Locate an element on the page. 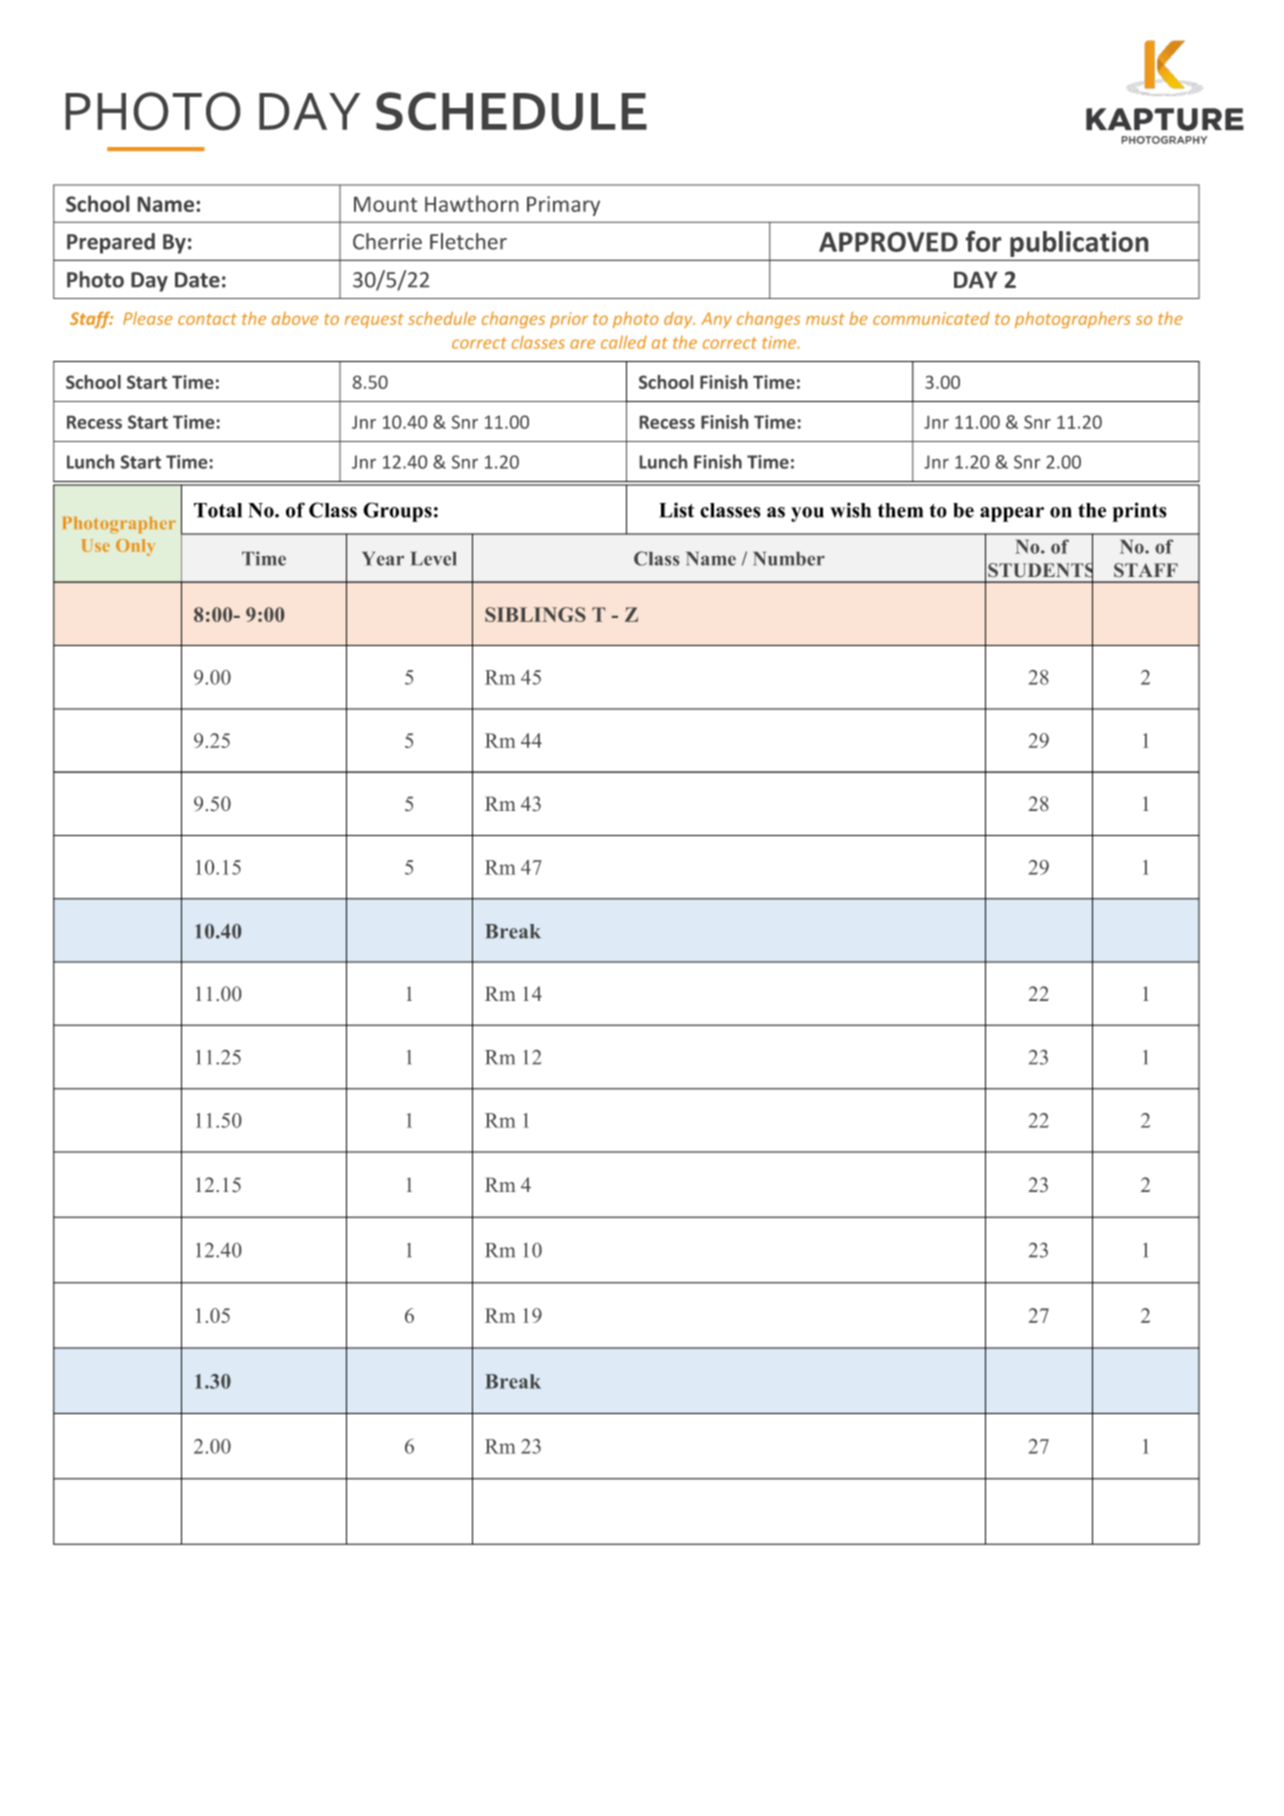 This page has height=1816, width=1284. Number is located at coordinates (789, 559).
